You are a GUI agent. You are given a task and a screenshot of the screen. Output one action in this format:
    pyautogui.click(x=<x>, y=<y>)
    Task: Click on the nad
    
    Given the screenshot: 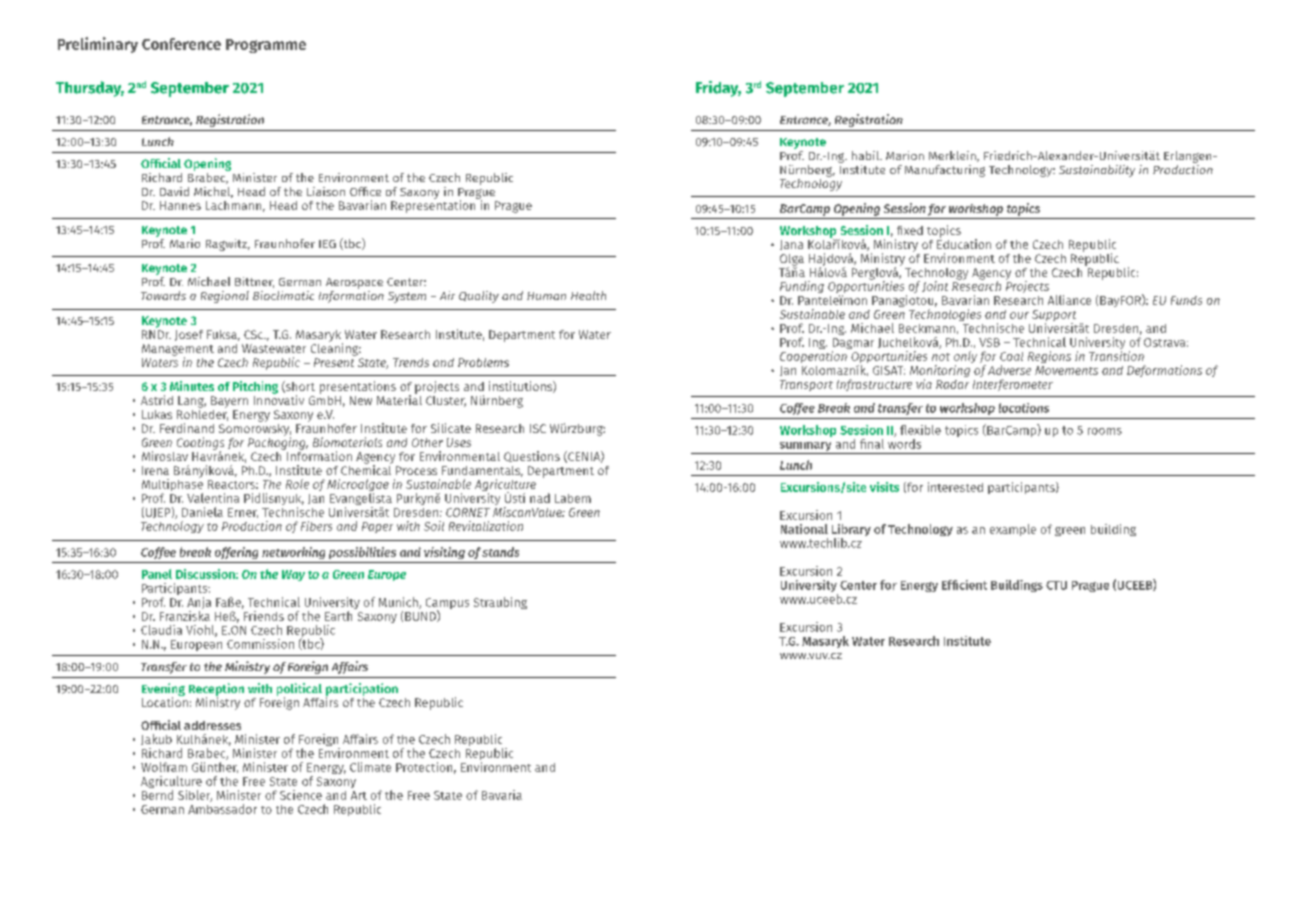 What is the action you would take?
    pyautogui.click(x=540, y=498)
